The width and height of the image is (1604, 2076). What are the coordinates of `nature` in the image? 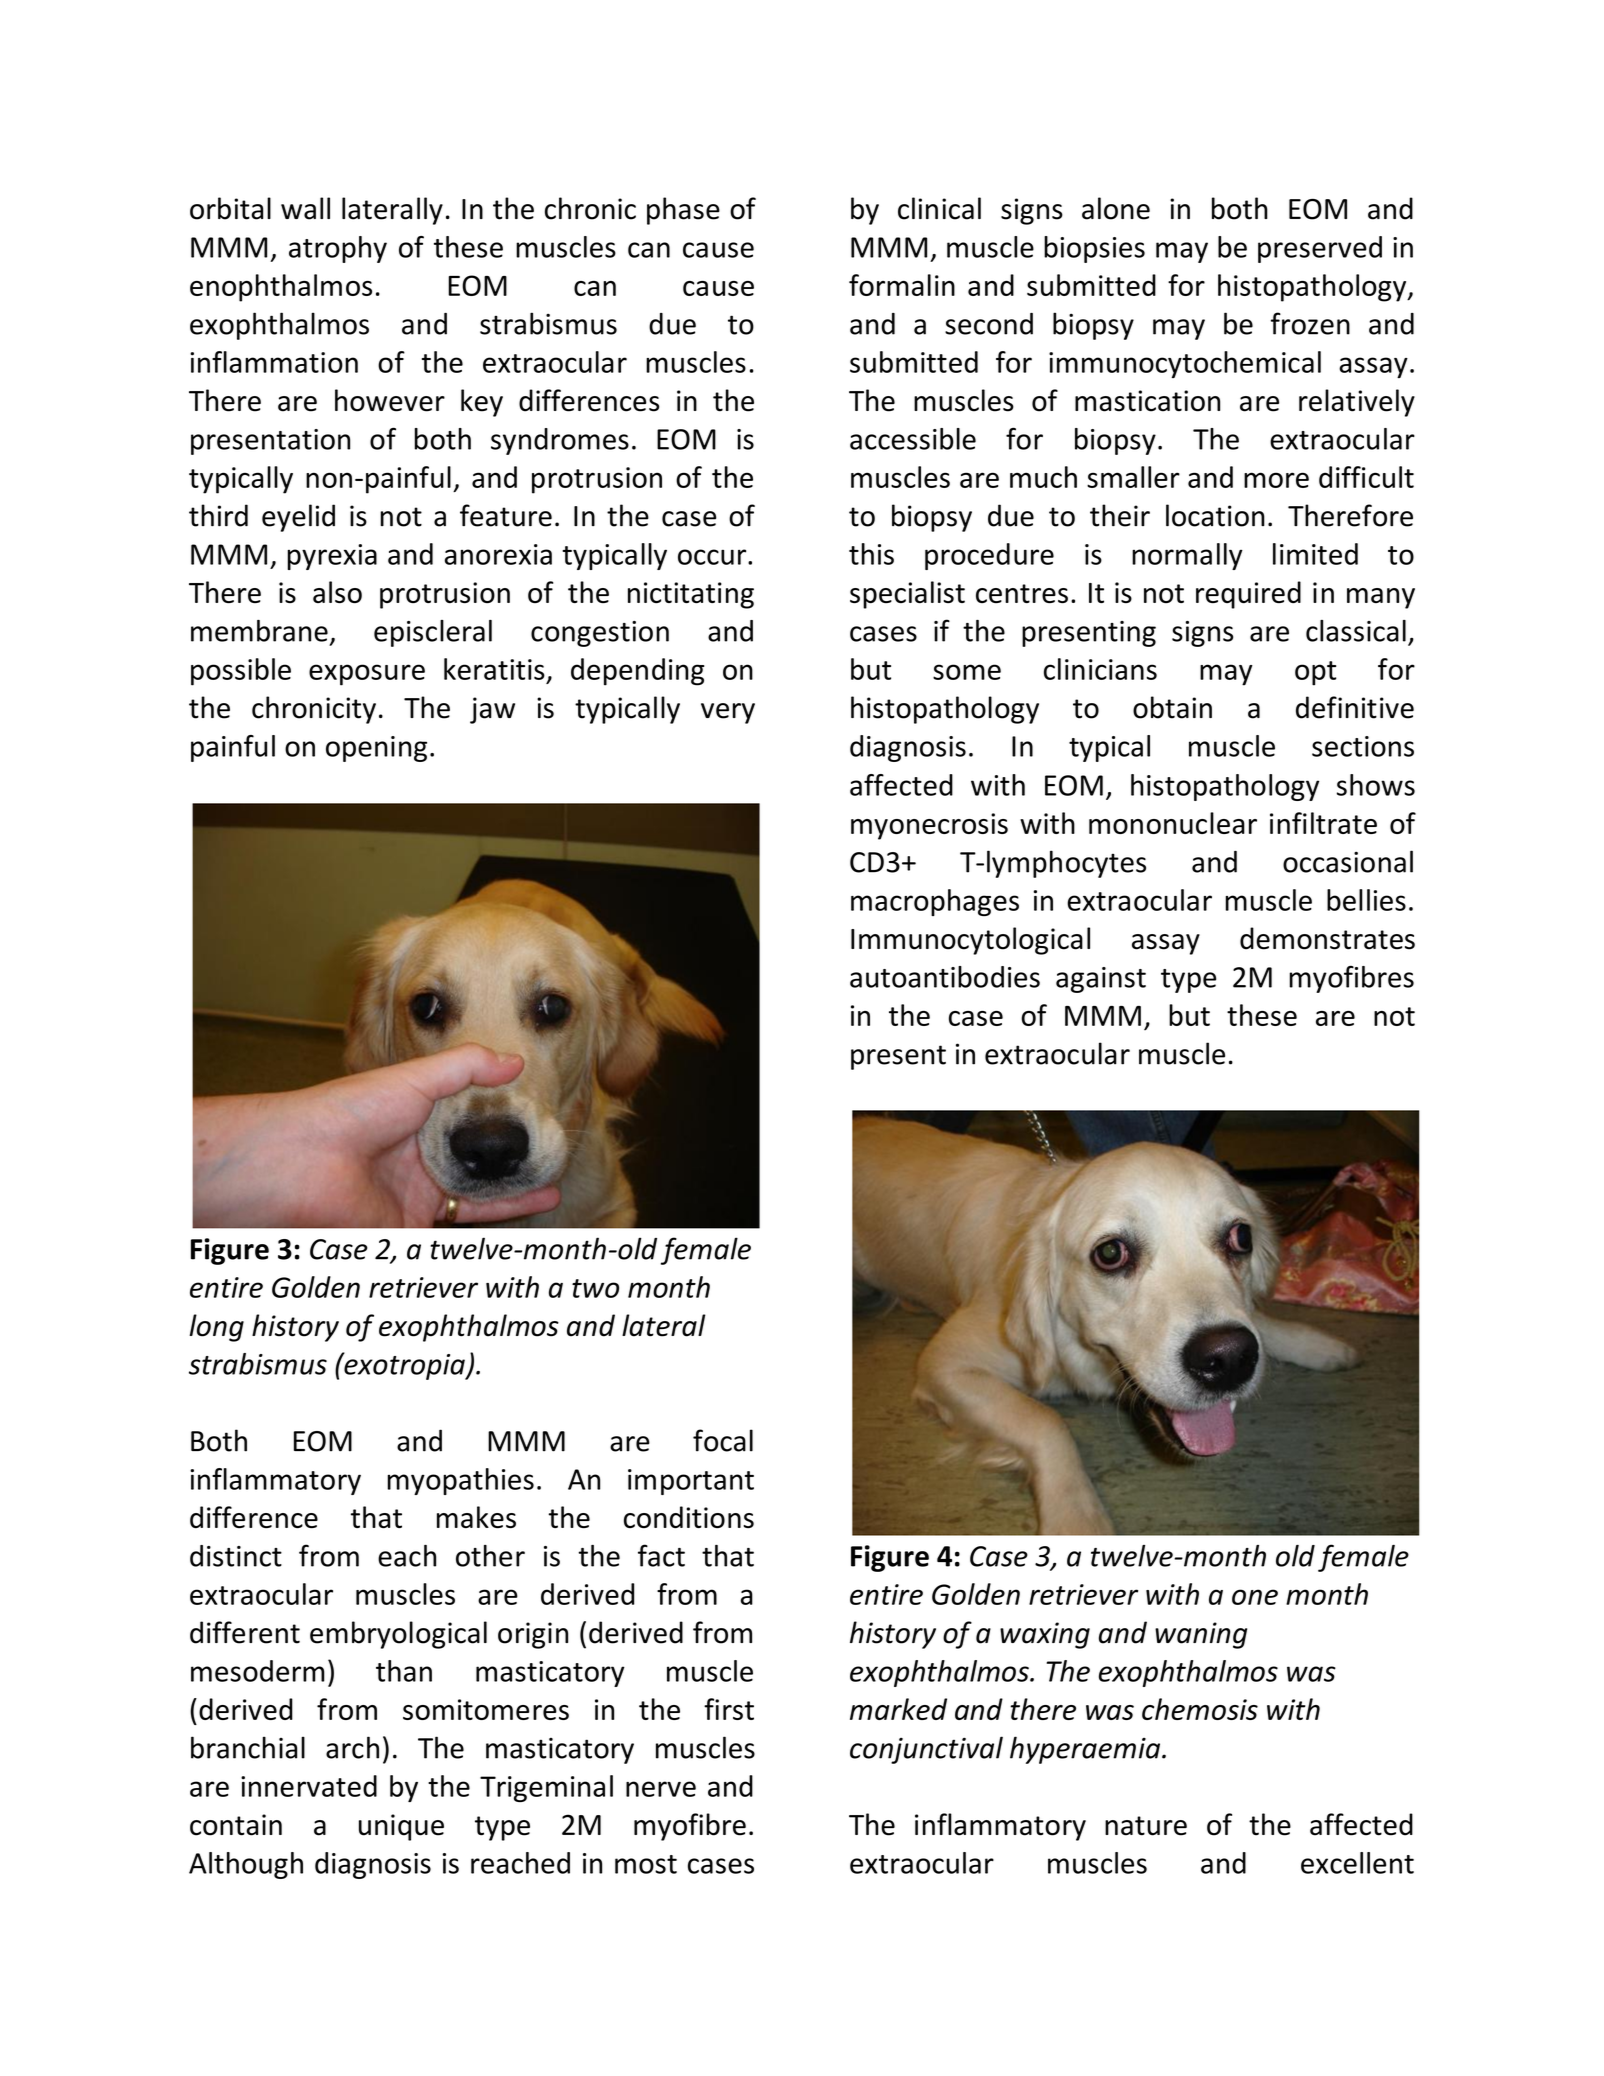 It's located at (1146, 1826).
